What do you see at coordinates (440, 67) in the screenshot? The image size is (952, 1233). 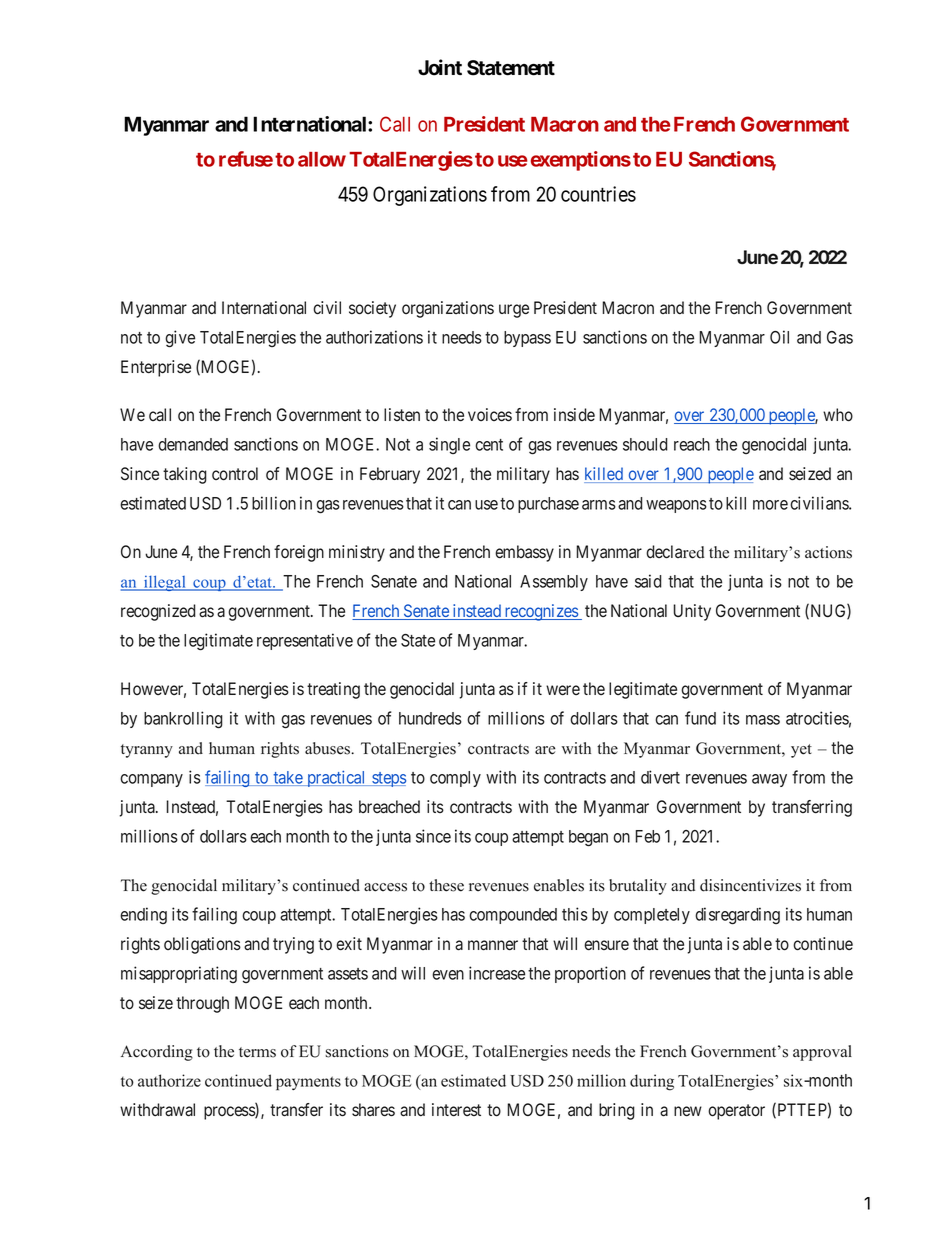 I see `Joint` at bounding box center [440, 67].
